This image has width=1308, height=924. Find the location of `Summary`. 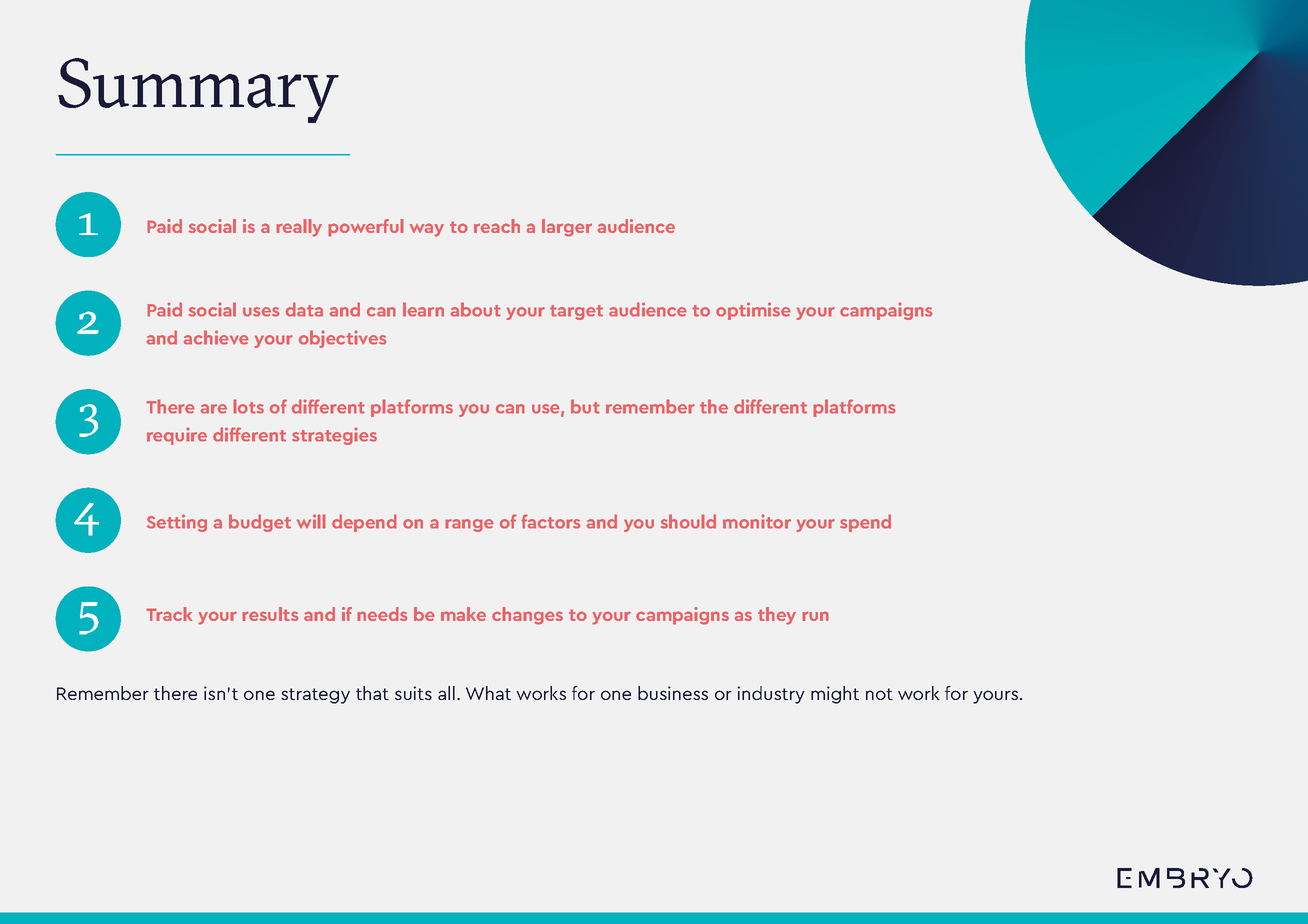

Summary is located at coordinates (198, 90).
